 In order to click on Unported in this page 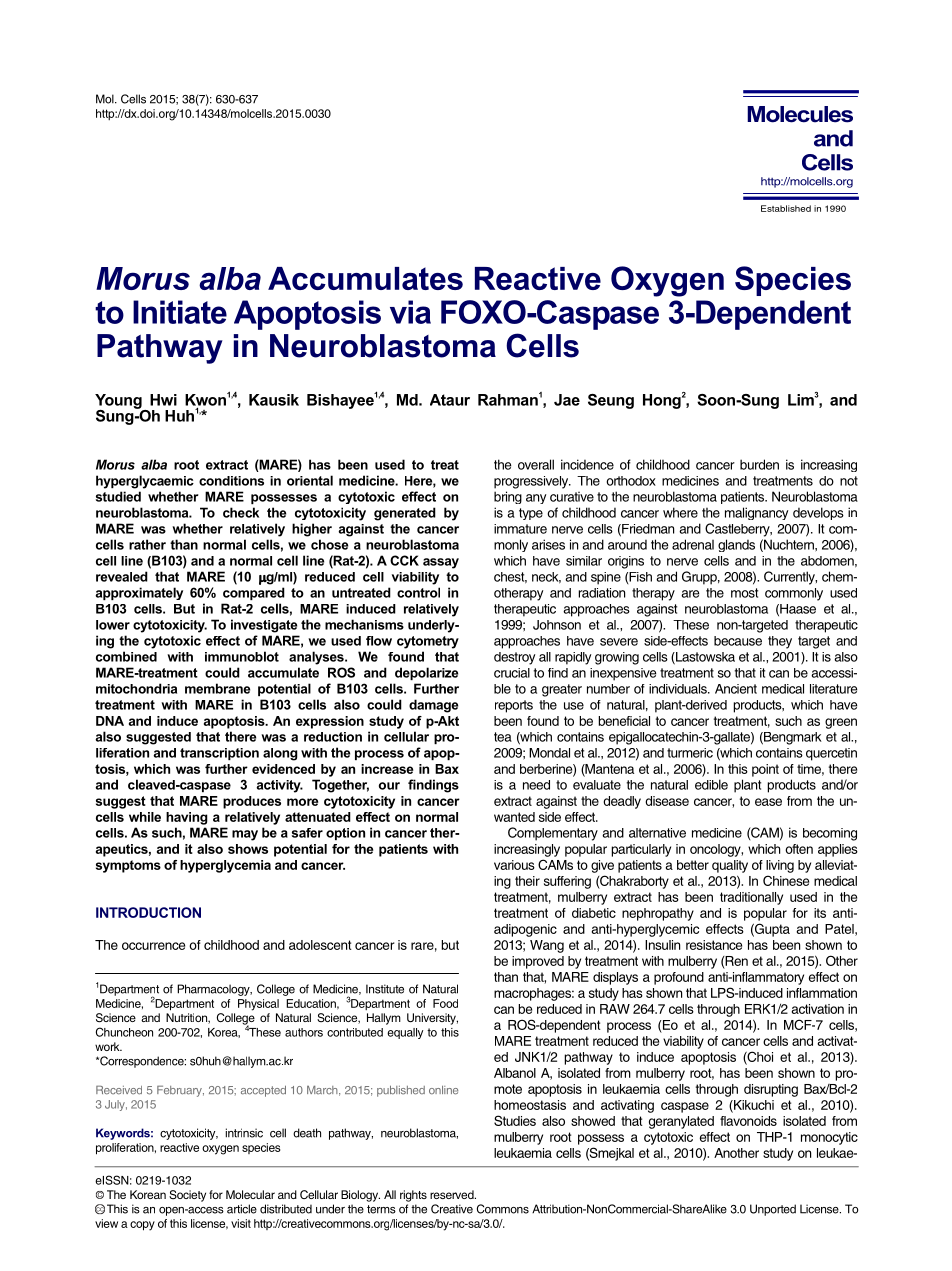, I will do `click(773, 1210)`.
